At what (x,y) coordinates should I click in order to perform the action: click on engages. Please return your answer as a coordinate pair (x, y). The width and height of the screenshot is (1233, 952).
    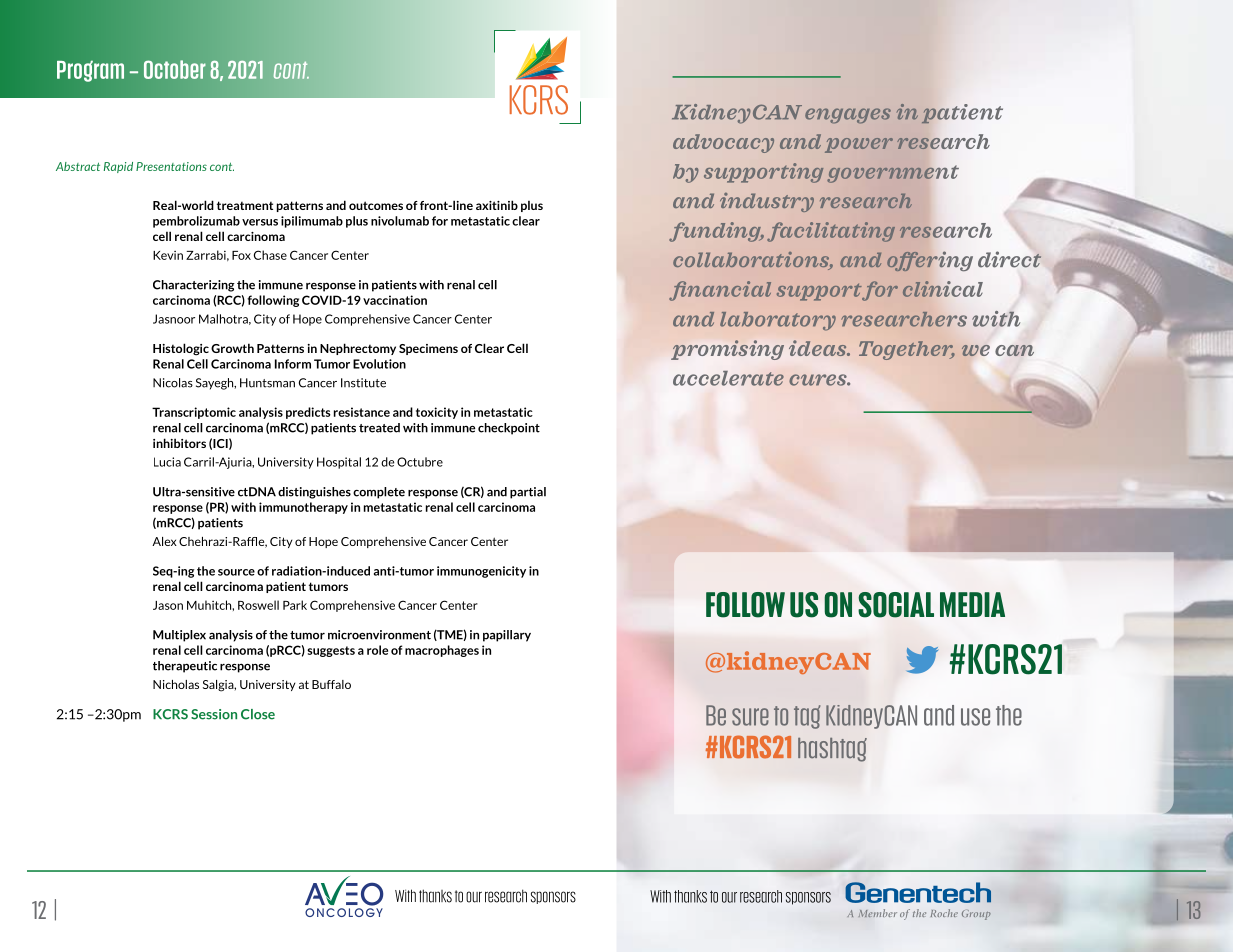
    Looking at the image, I should click on (848, 116).
